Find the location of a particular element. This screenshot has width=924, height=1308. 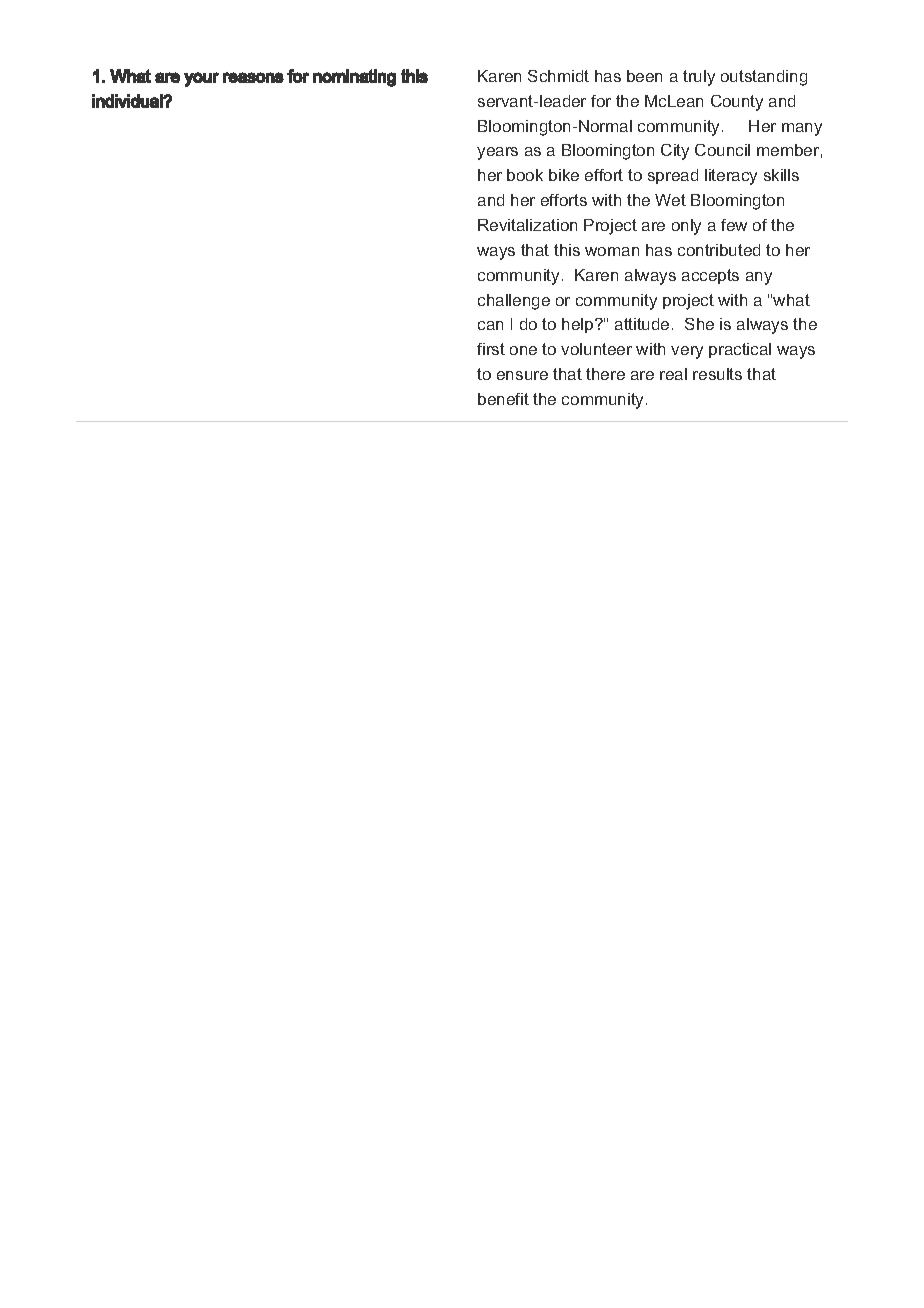

bike is located at coordinates (564, 175).
